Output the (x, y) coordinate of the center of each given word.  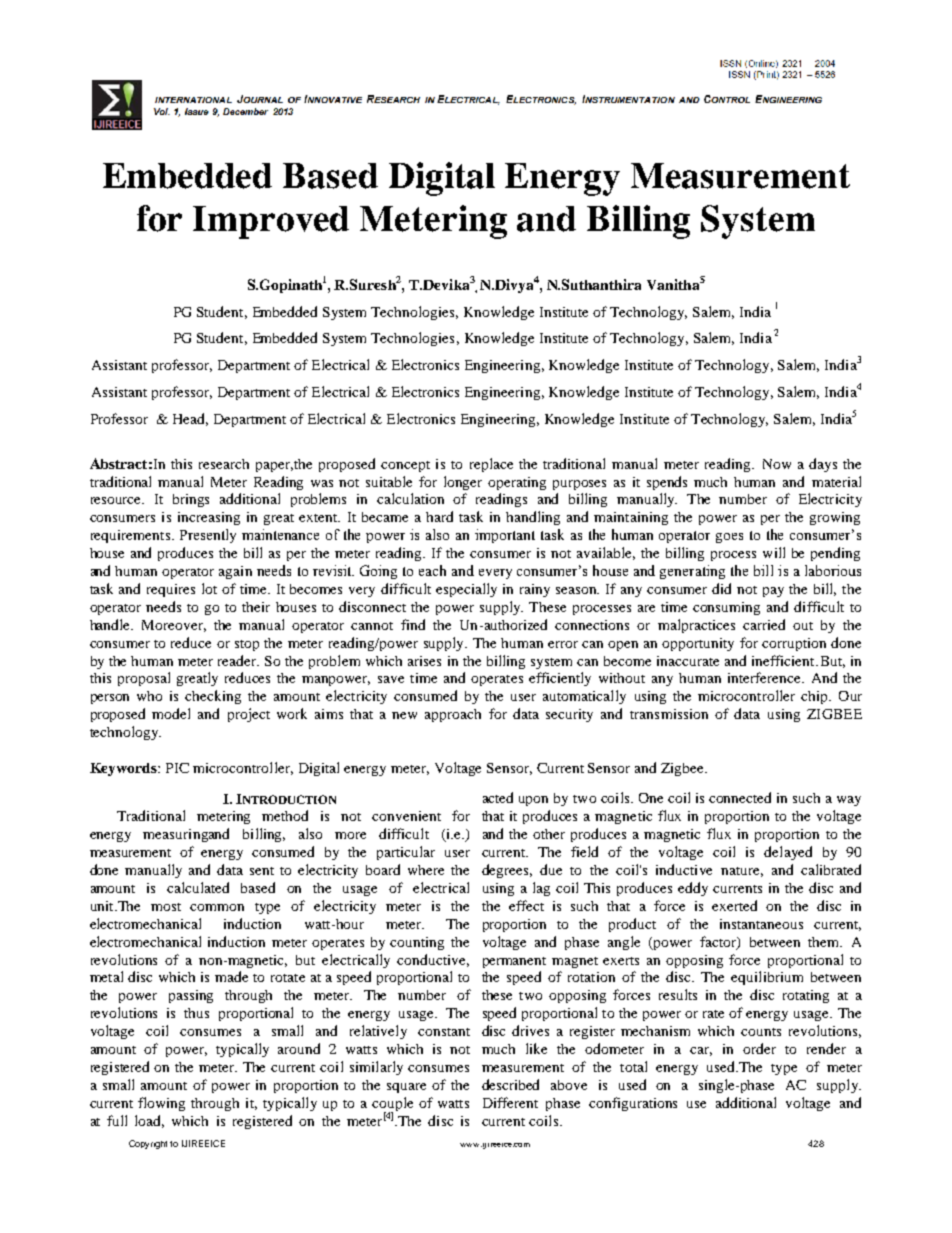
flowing (161, 1104)
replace (491, 465)
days (823, 465)
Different (510, 1102)
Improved (271, 222)
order (759, 1048)
